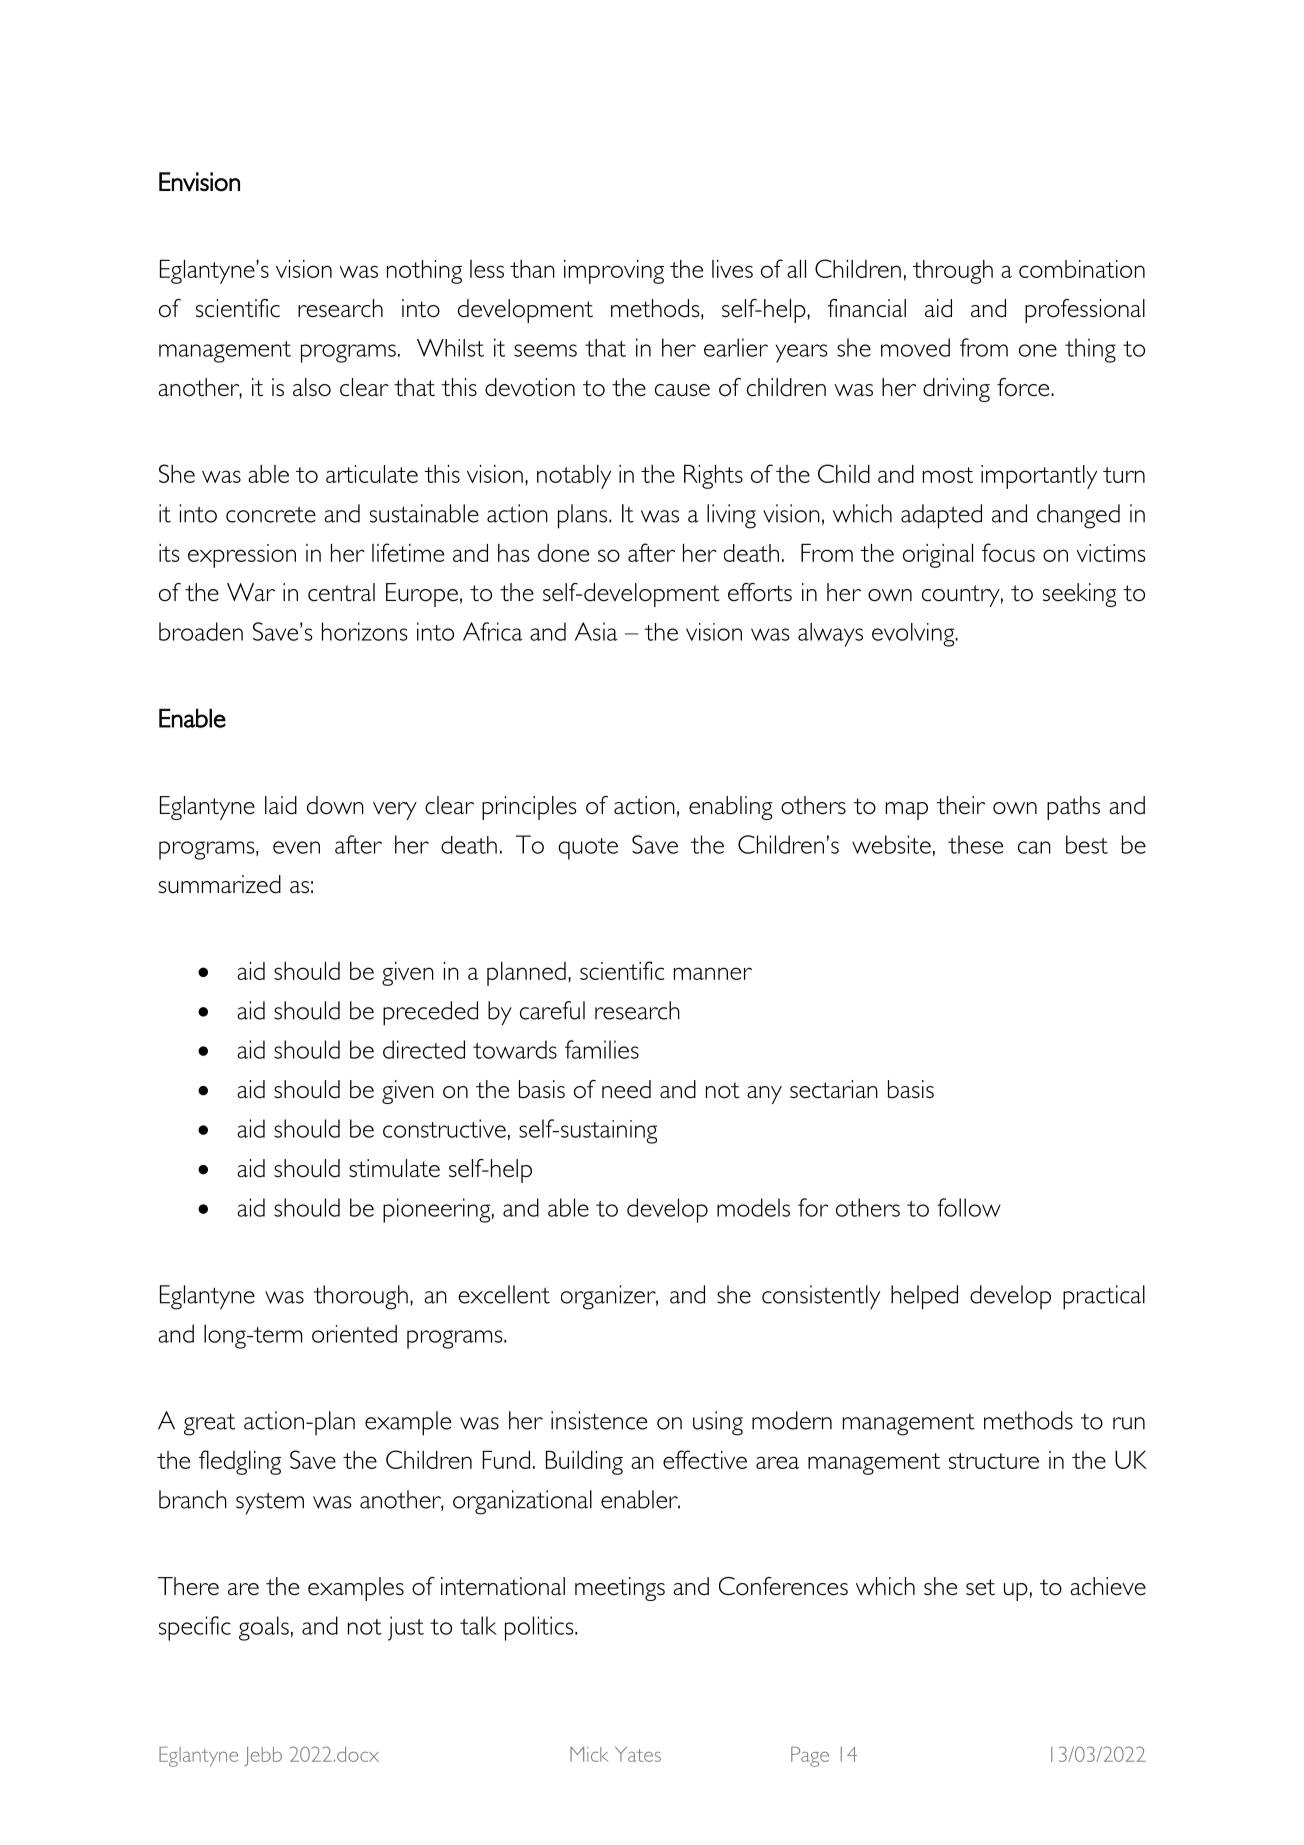 This page has width=1304, height=1845. I want to click on sectarian, so click(834, 1089).
